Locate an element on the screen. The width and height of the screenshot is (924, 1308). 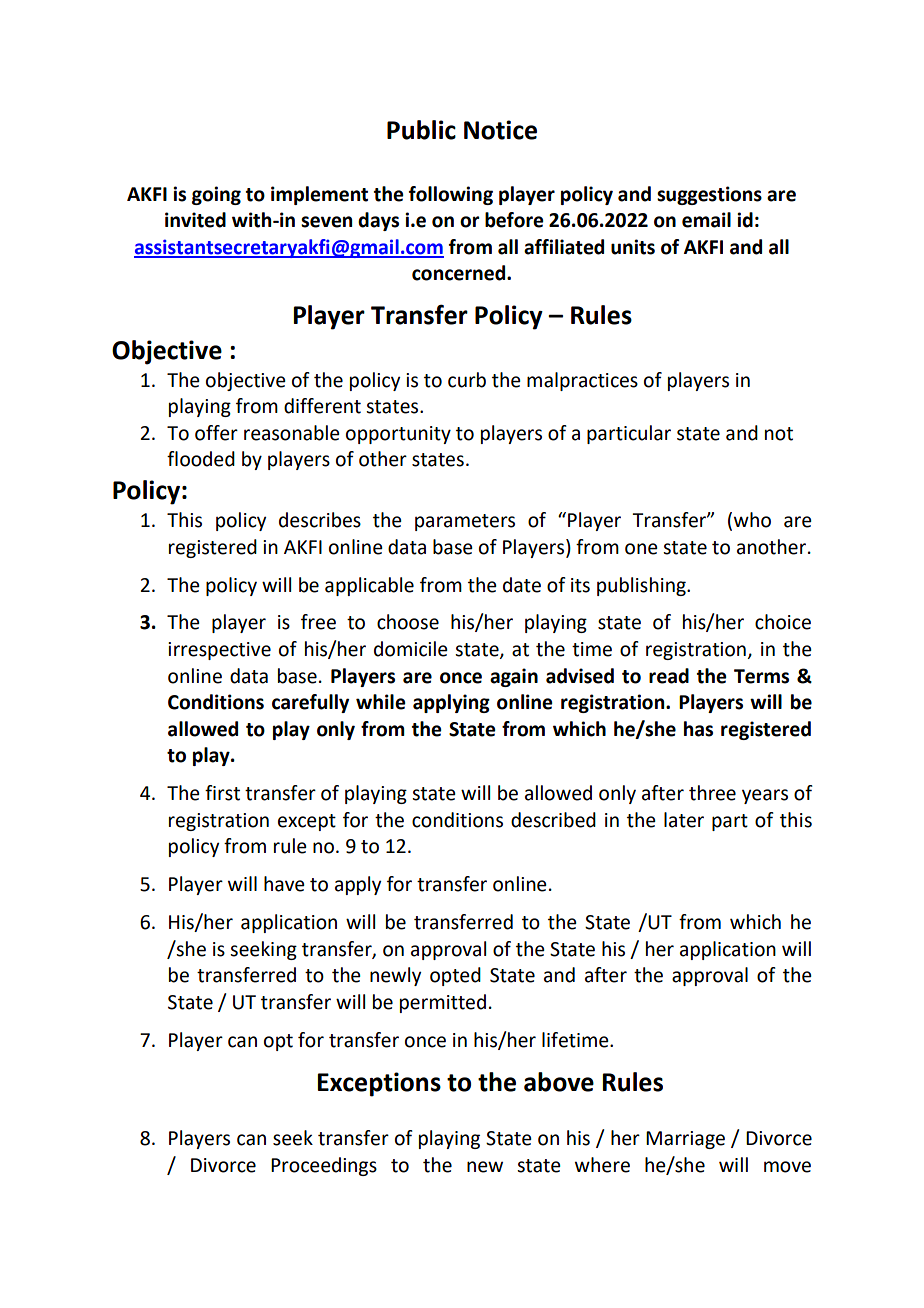
reasonable is located at coordinates (292, 433).
